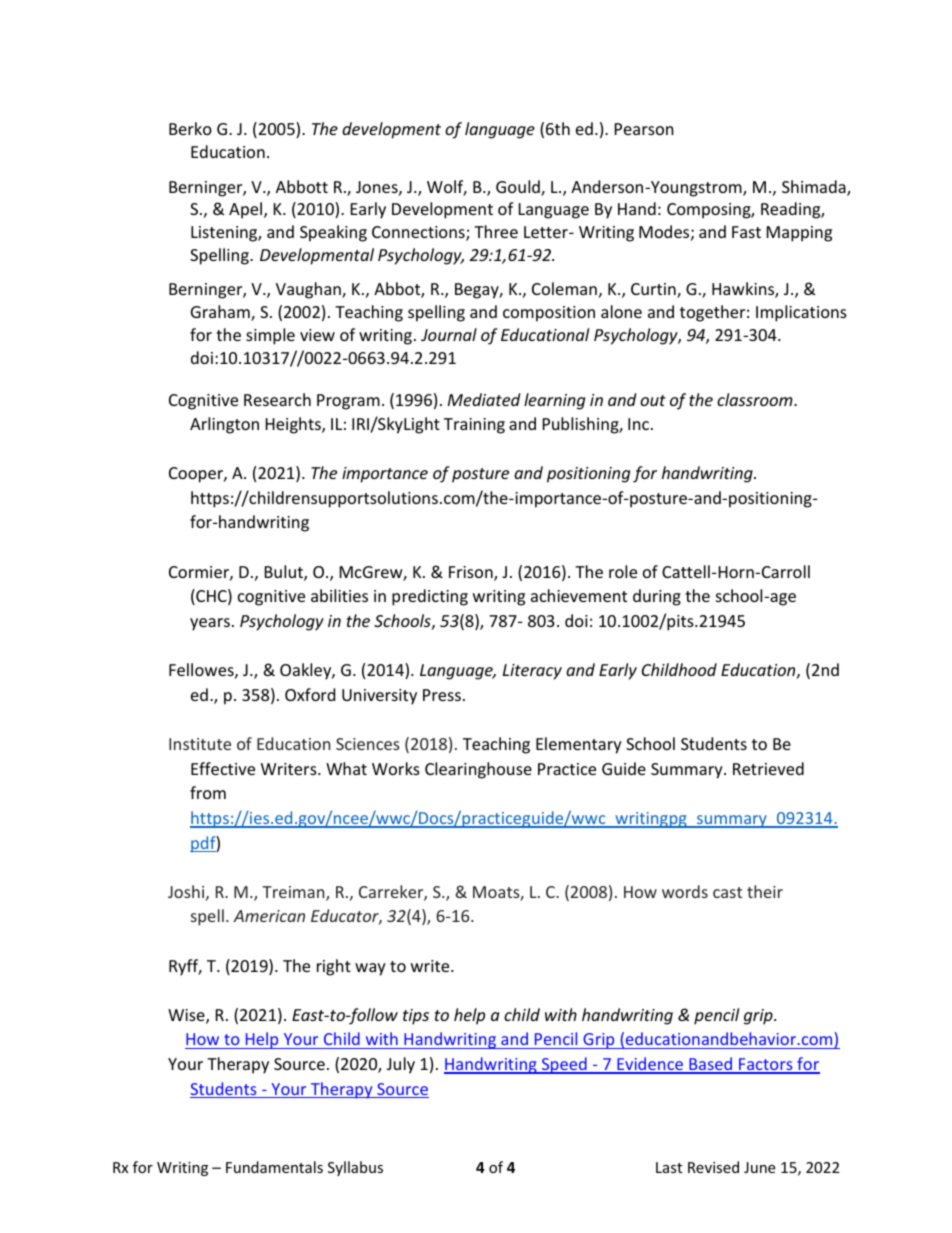 This document has width=952, height=1233. What do you see at coordinates (274, 1167) in the document?
I see `Fundamentals` at bounding box center [274, 1167].
